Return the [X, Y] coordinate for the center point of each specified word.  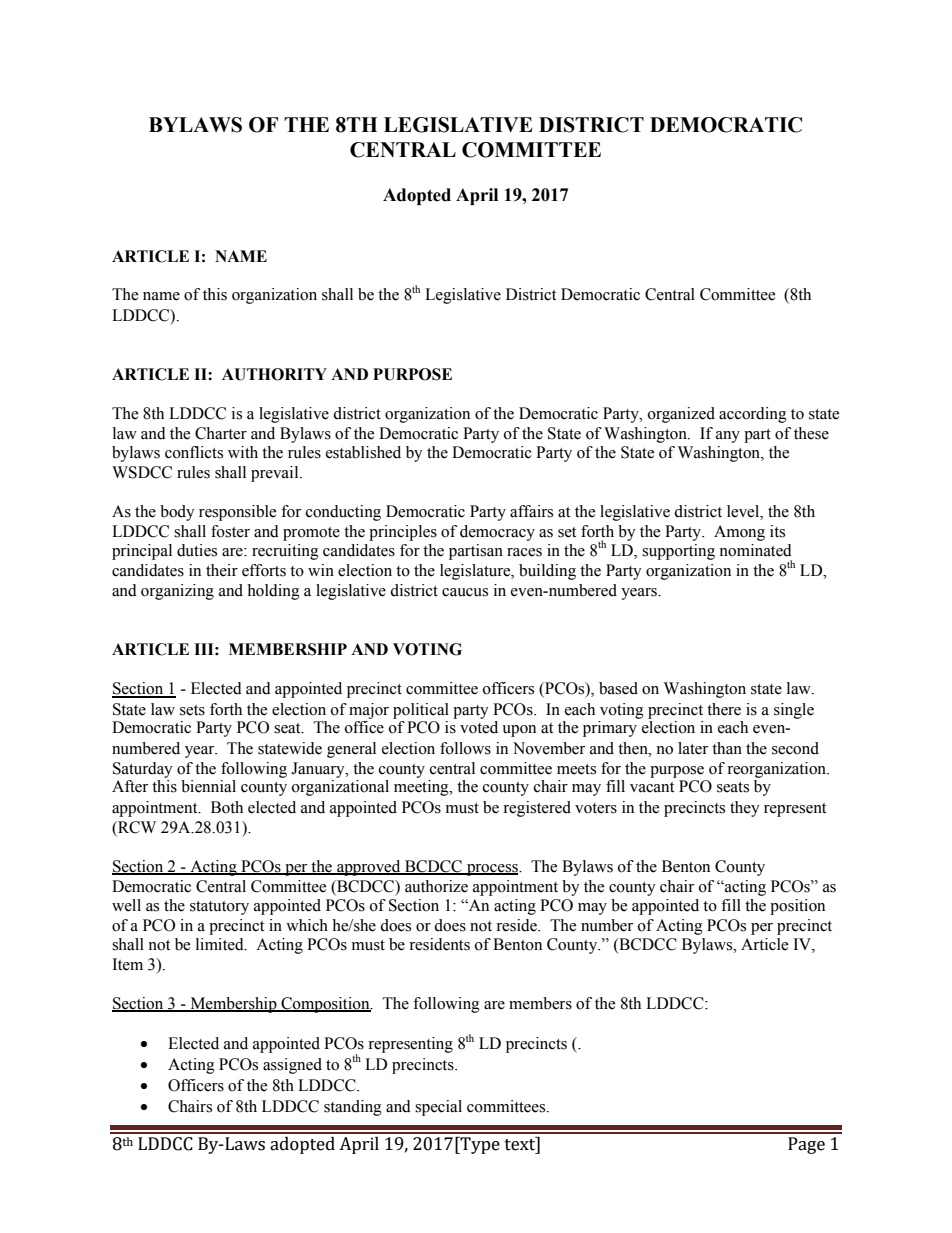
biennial [208, 786]
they [745, 809]
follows [465, 748]
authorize [436, 886]
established [363, 452]
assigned [292, 1066]
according [753, 415]
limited [221, 944]
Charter [221, 433]
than [727, 748]
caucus [465, 592]
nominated [755, 550]
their [222, 570]
